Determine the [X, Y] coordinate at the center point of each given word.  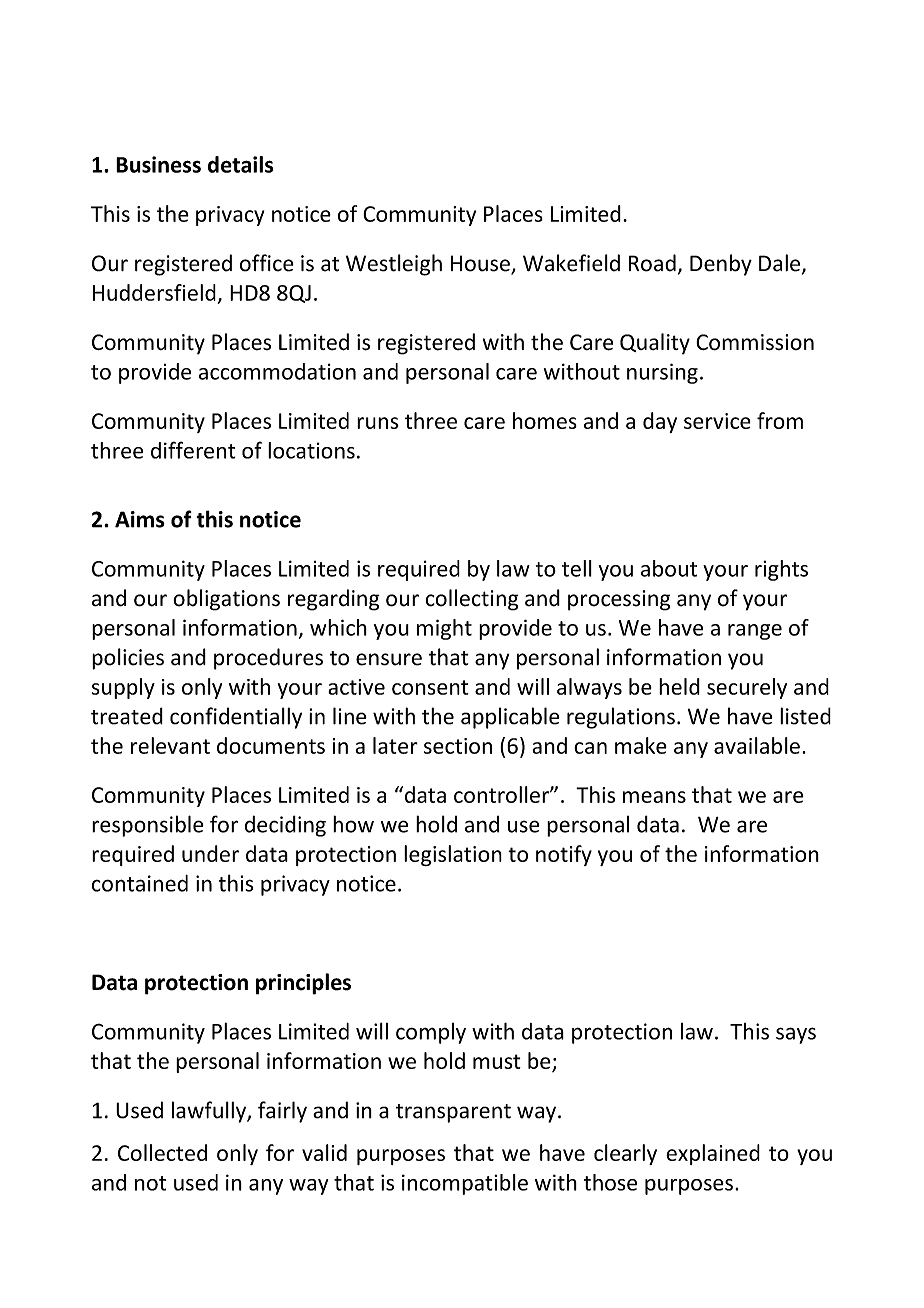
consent [430, 687]
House [481, 264]
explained [713, 1154]
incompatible [465, 1184]
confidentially [236, 718]
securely [747, 688]
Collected [162, 1152]
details [240, 164]
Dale [779, 263]
